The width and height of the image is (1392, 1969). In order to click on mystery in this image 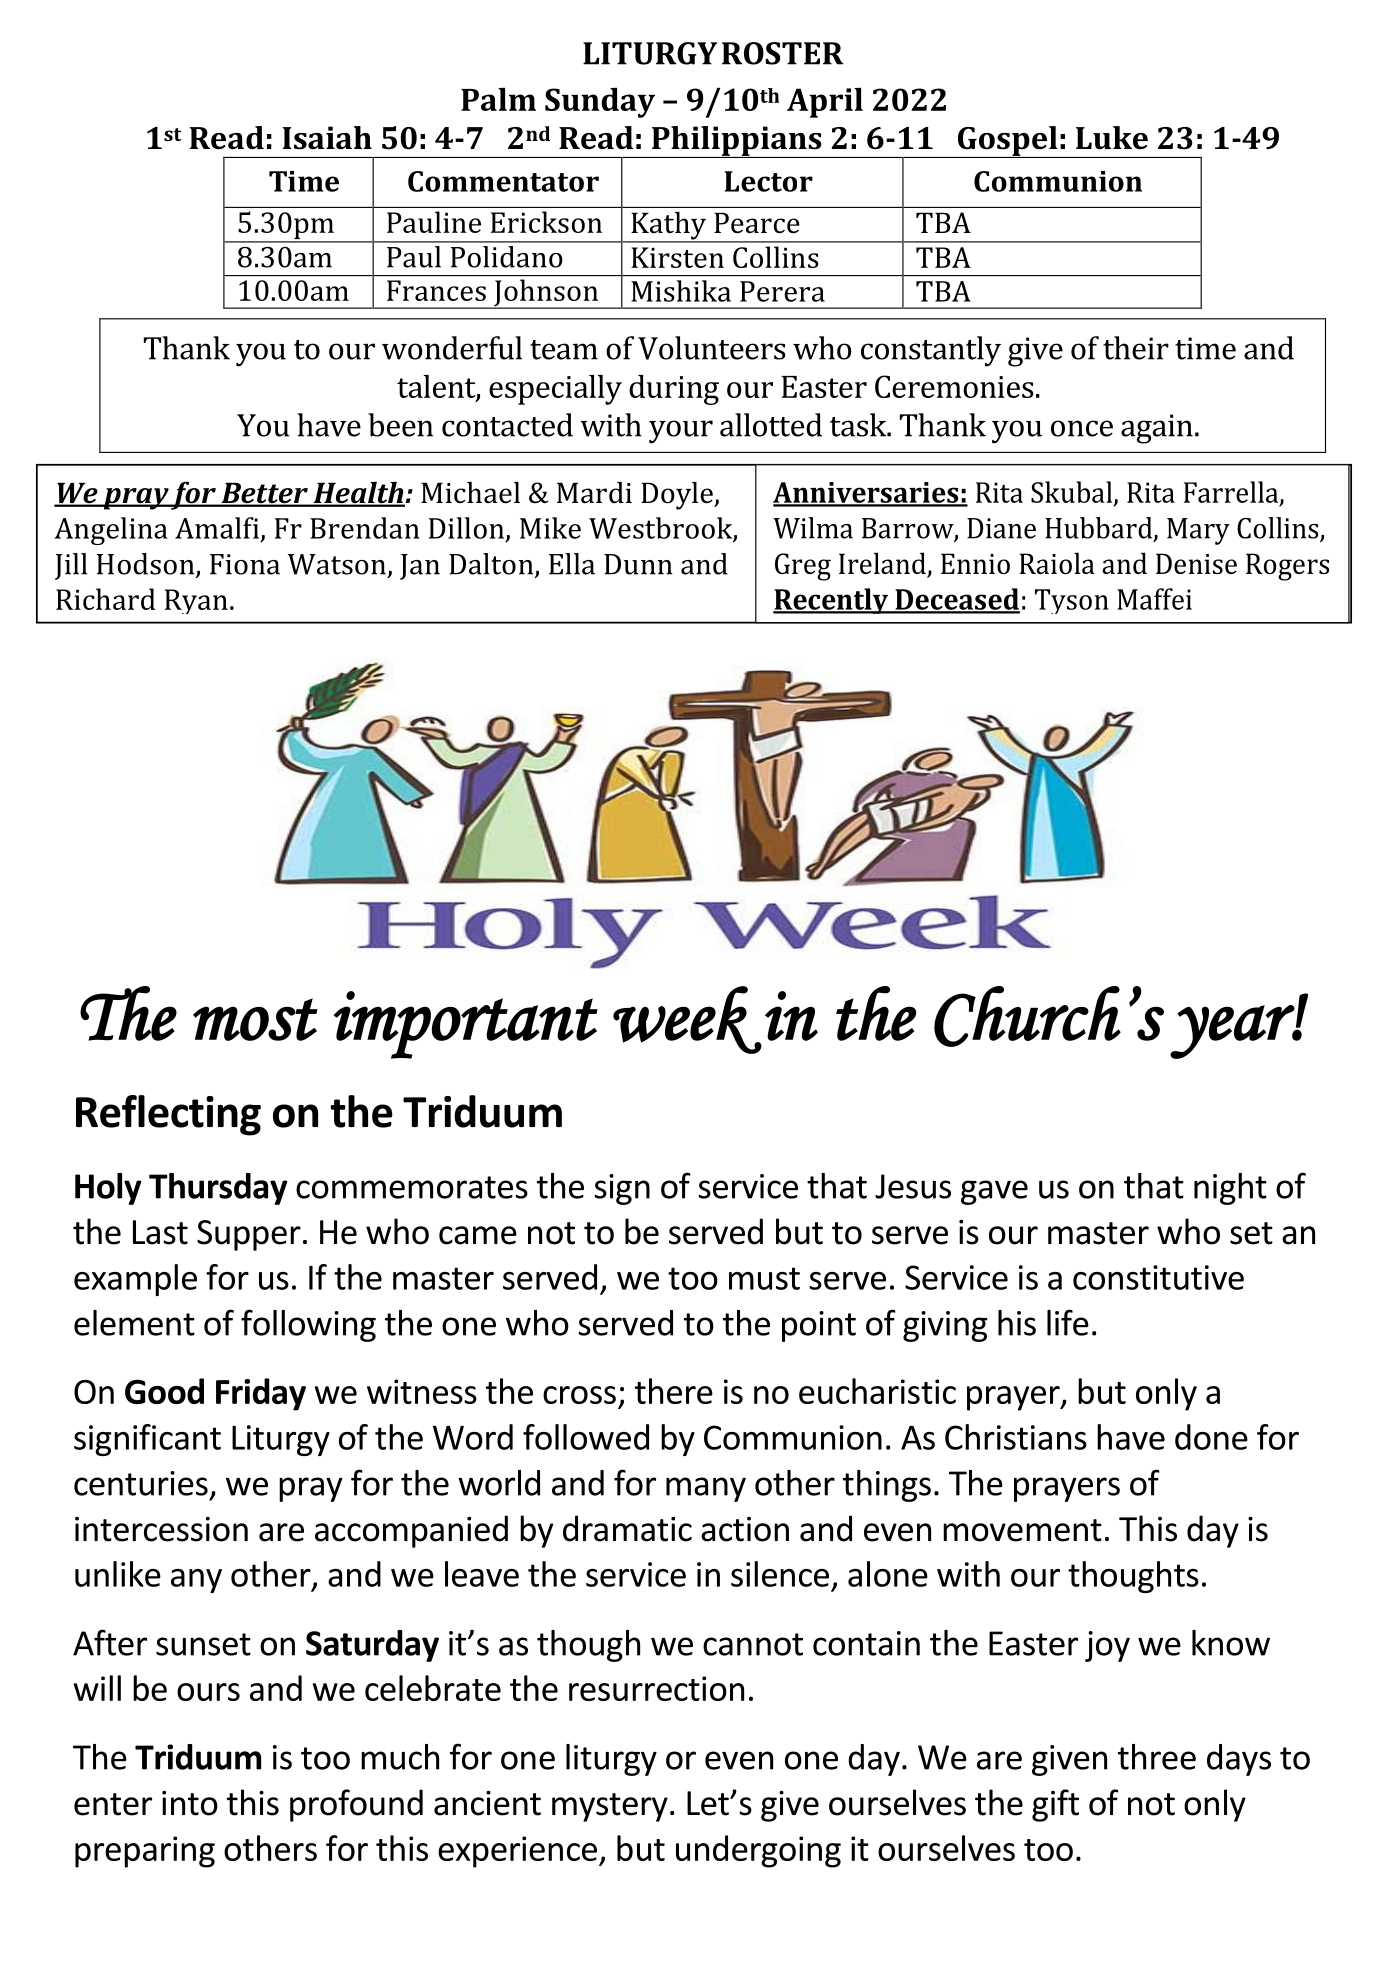, I will do `click(610, 1807)`.
